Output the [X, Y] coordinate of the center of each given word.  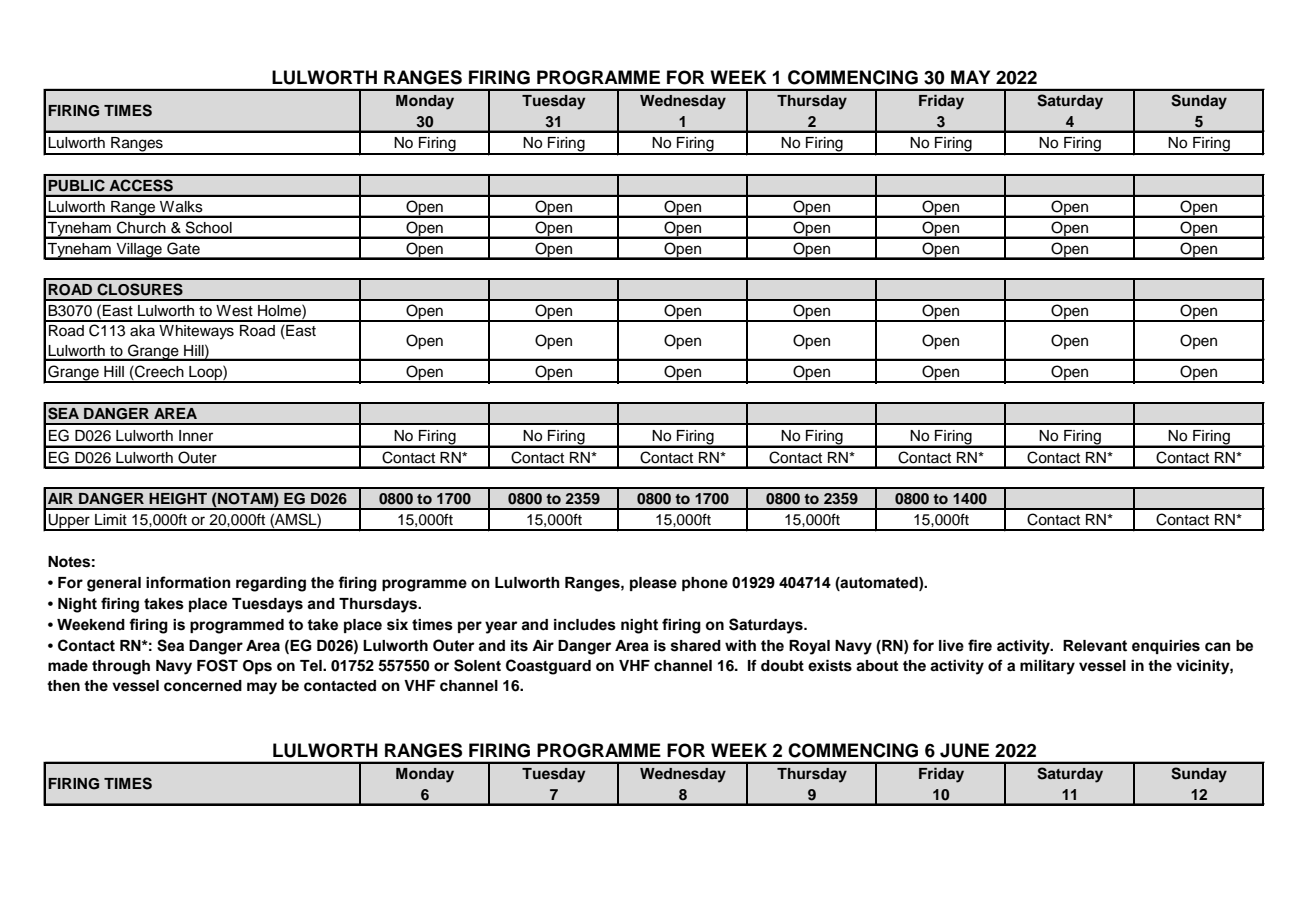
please [653, 584]
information [188, 582]
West [234, 311]
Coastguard [548, 667]
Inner [196, 436]
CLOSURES [140, 289]
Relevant [1095, 646]
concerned [203, 686]
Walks [181, 206]
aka [142, 331]
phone [705, 584]
